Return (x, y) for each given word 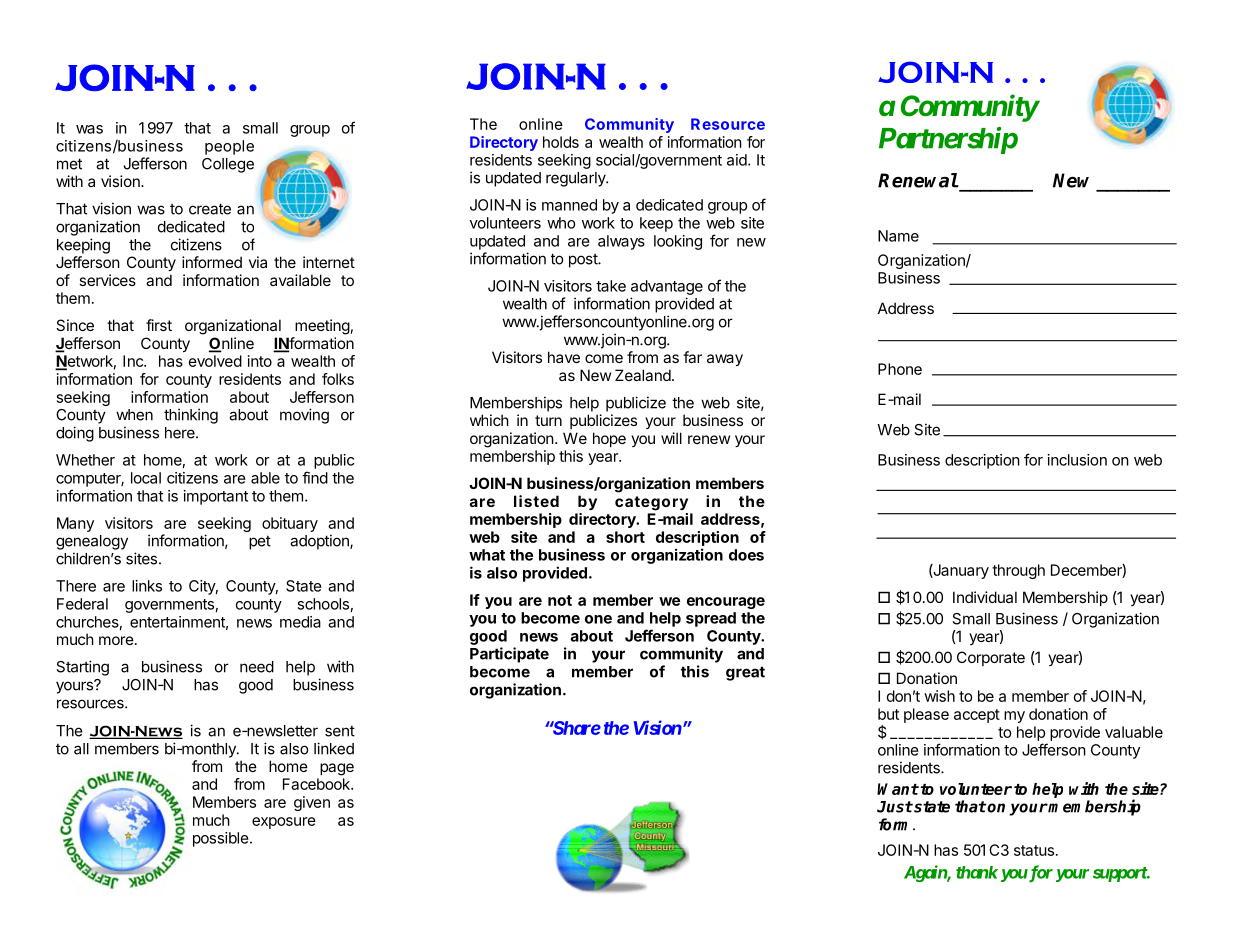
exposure (284, 823)
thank (977, 872)
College (228, 165)
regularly (576, 179)
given (312, 803)
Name (898, 236)
